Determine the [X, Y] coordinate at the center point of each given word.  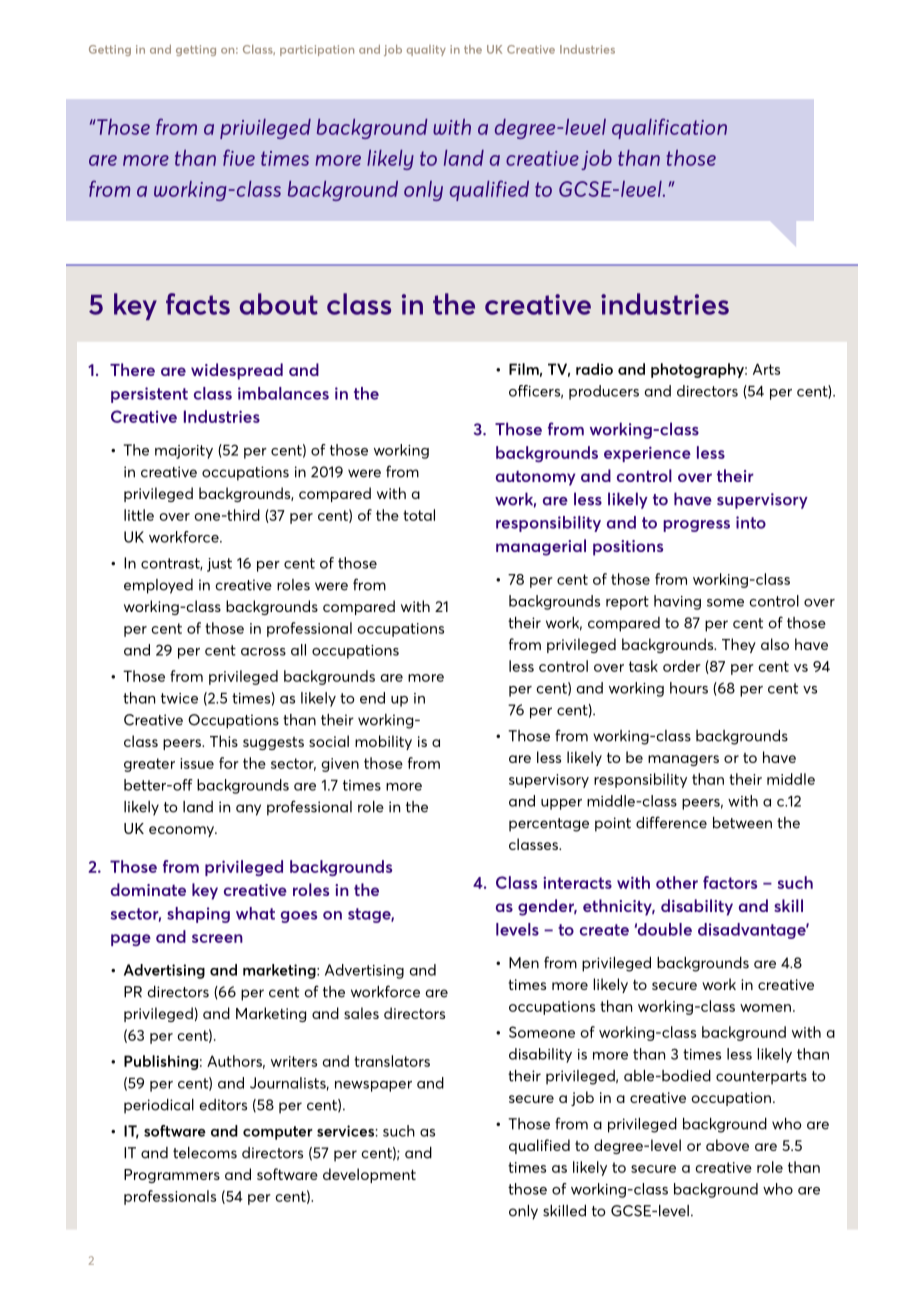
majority [184, 452]
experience [647, 454]
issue [197, 763]
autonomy [535, 478]
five [239, 157]
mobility [383, 742]
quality [426, 50]
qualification [669, 128]
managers [683, 760]
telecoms [205, 1153]
